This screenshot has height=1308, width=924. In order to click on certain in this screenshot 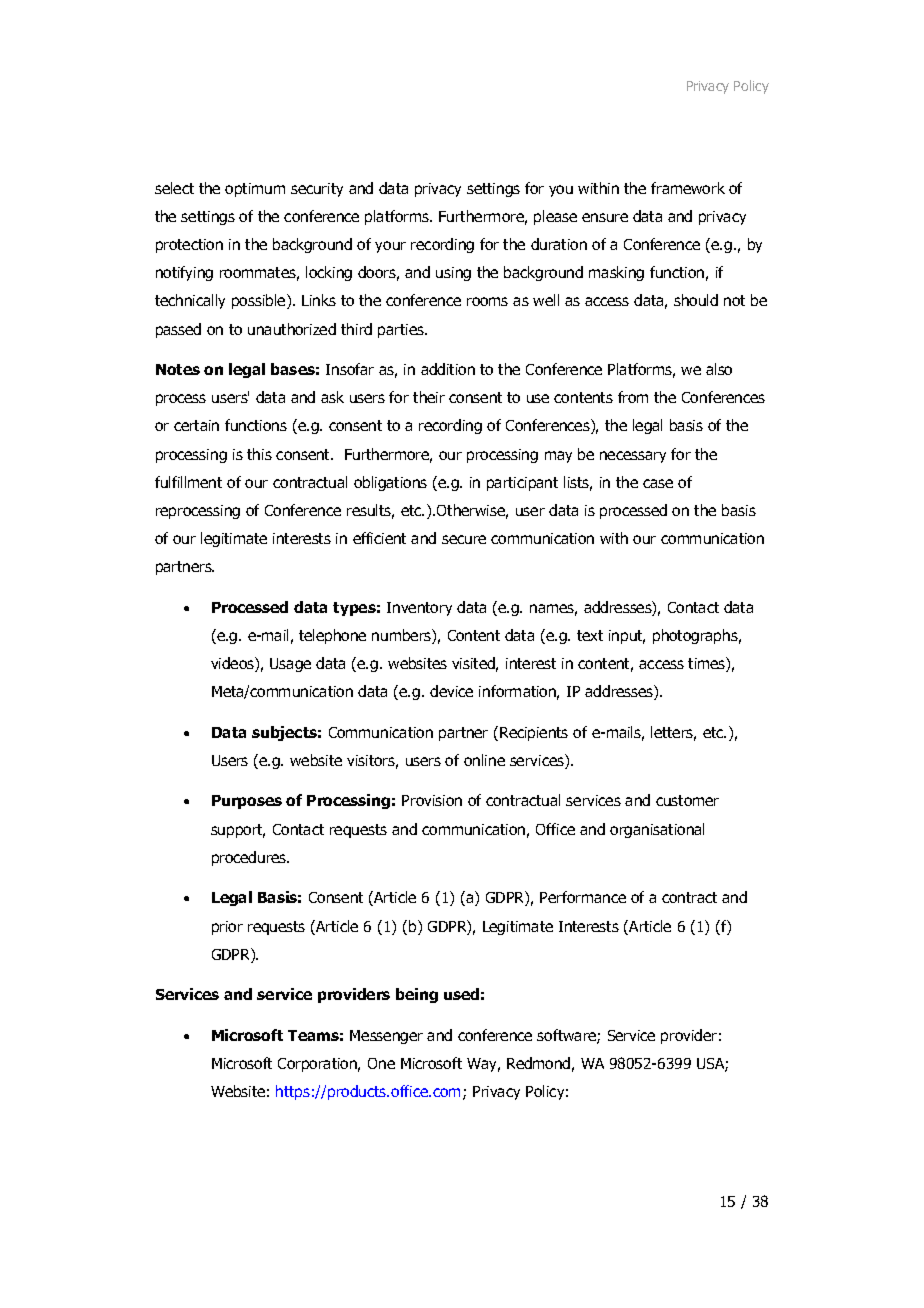, I will do `click(196, 425)`.
